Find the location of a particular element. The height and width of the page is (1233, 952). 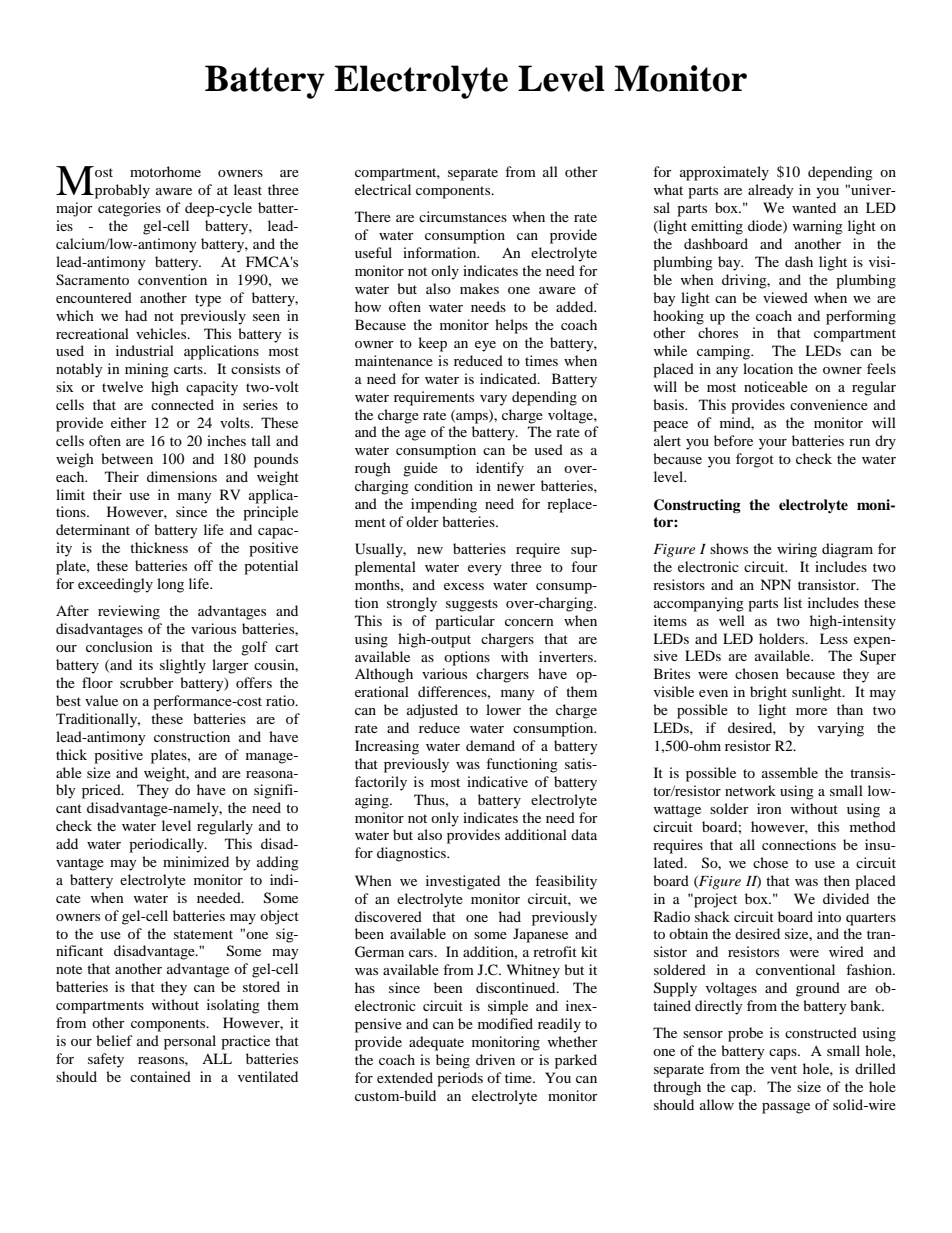

probably is located at coordinates (121, 191).
